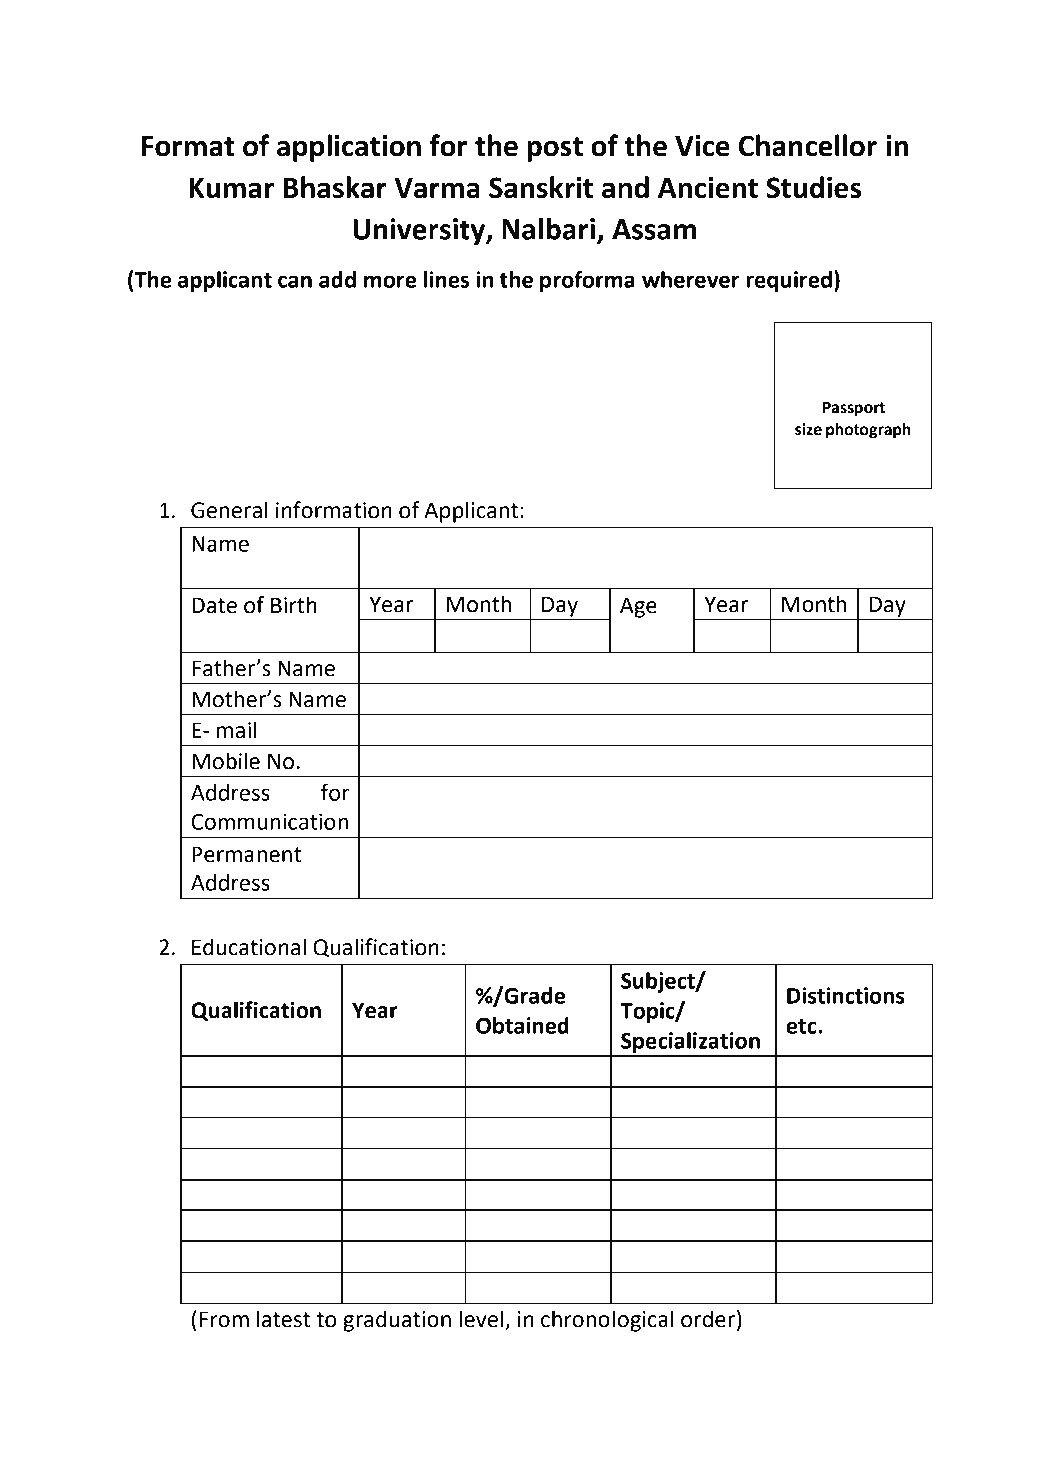  Describe the element at coordinates (249, 947) in the screenshot. I see `Educational` at that location.
